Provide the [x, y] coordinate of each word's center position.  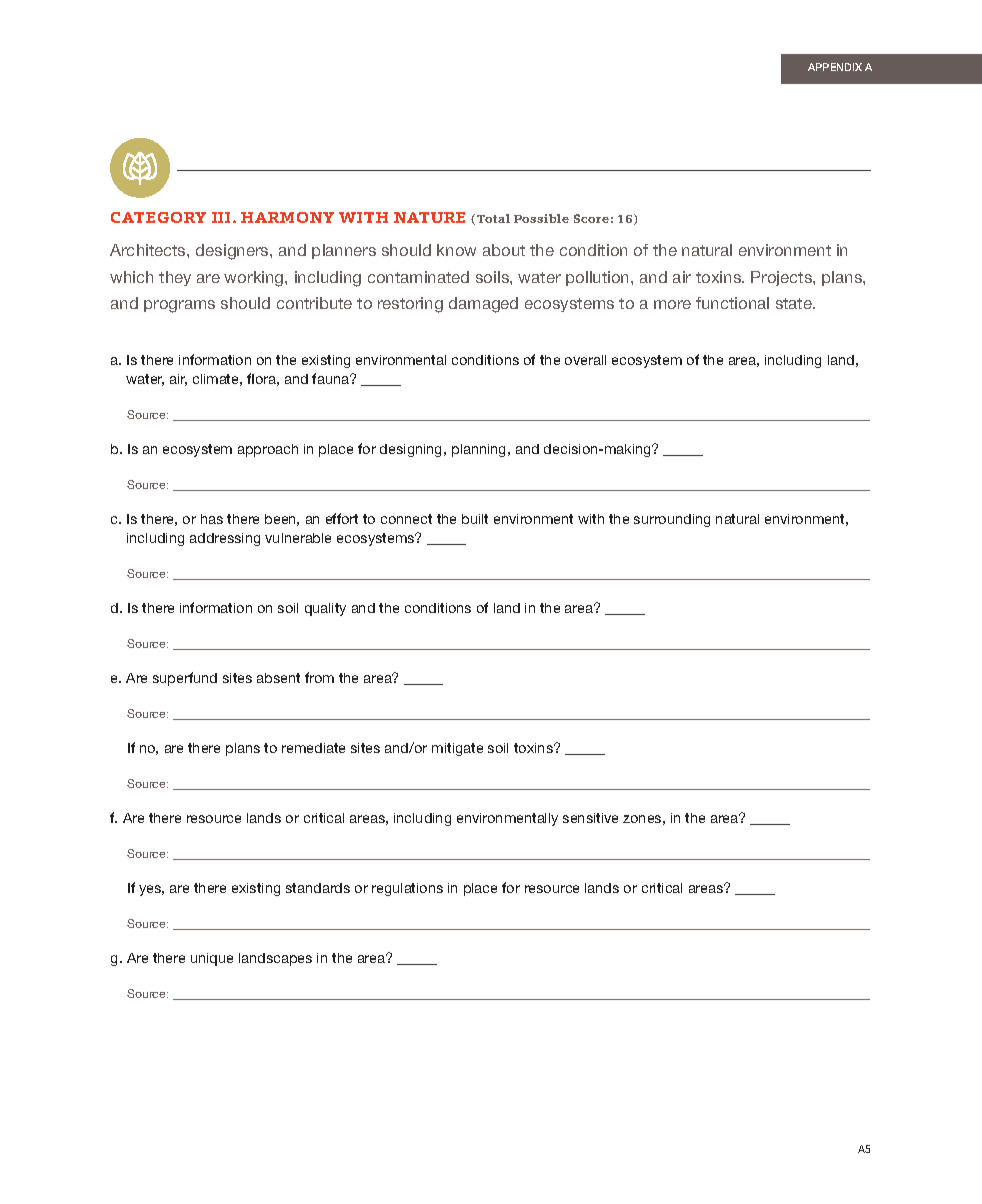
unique [212, 959]
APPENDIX [835, 67]
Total [493, 218]
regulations [407, 889]
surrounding [672, 520]
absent [278, 678]
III [223, 217]
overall [585, 360]
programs [179, 306]
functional [732, 303]
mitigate [457, 749]
